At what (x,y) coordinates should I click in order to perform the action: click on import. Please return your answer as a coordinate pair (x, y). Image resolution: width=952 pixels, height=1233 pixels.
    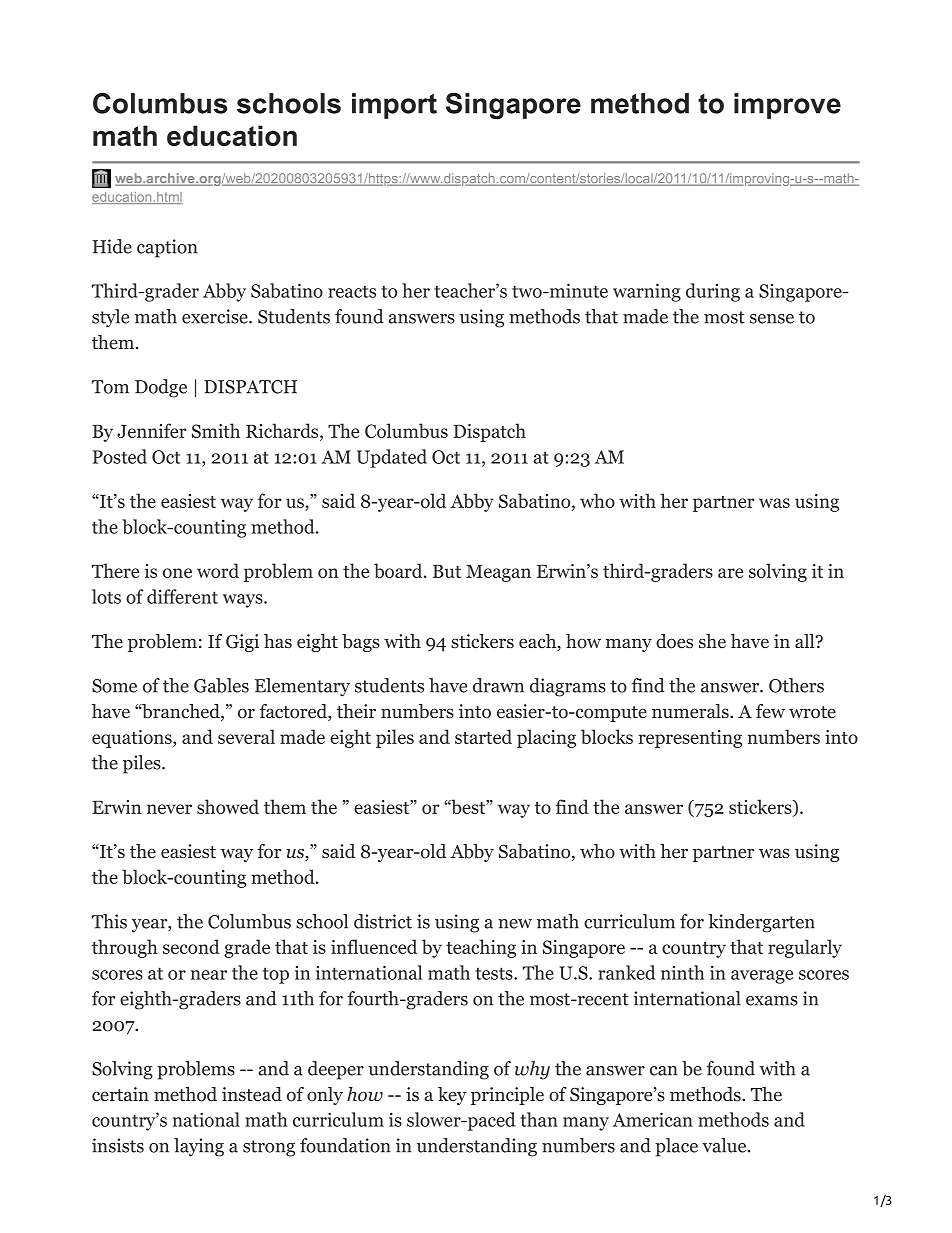
    Looking at the image, I should click on (394, 106).
